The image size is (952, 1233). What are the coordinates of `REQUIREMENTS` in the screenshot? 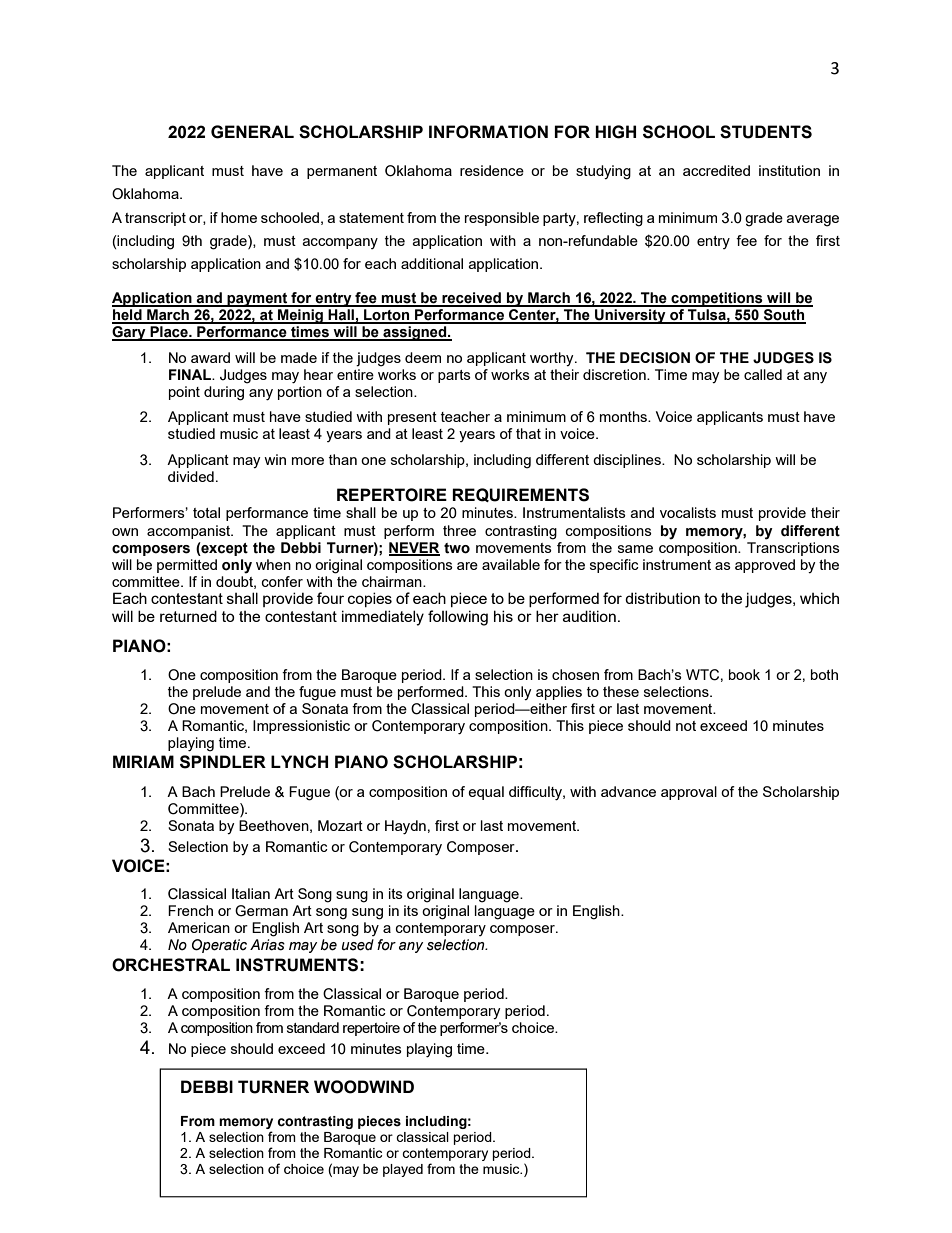 It's located at (520, 495).
